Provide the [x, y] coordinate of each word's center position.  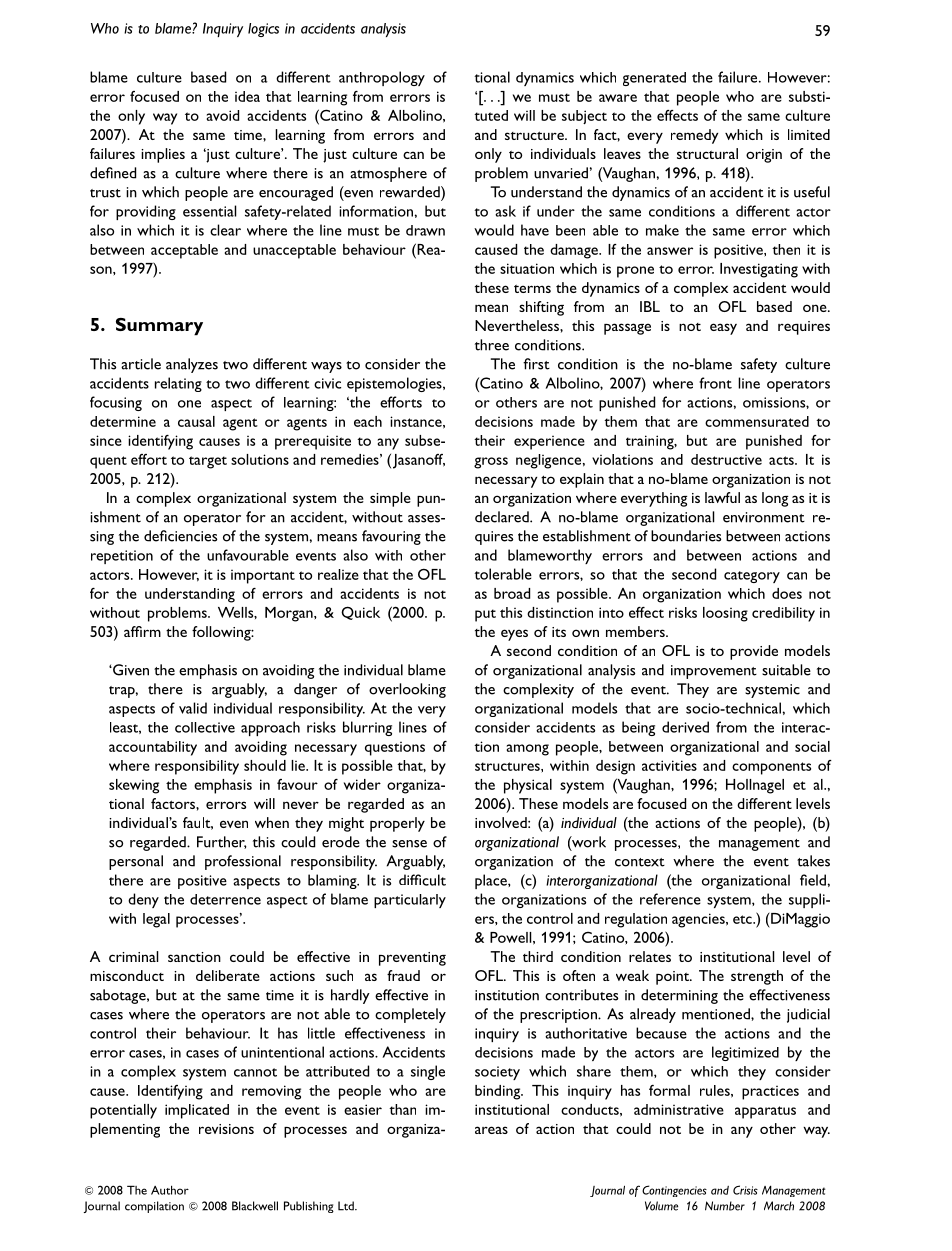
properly [397, 824]
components [771, 768]
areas [491, 1130]
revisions [226, 1129]
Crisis [745, 1190]
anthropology [382, 78]
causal [196, 421]
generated [654, 79]
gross [491, 463]
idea [247, 96]
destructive [726, 459]
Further [222, 842]
